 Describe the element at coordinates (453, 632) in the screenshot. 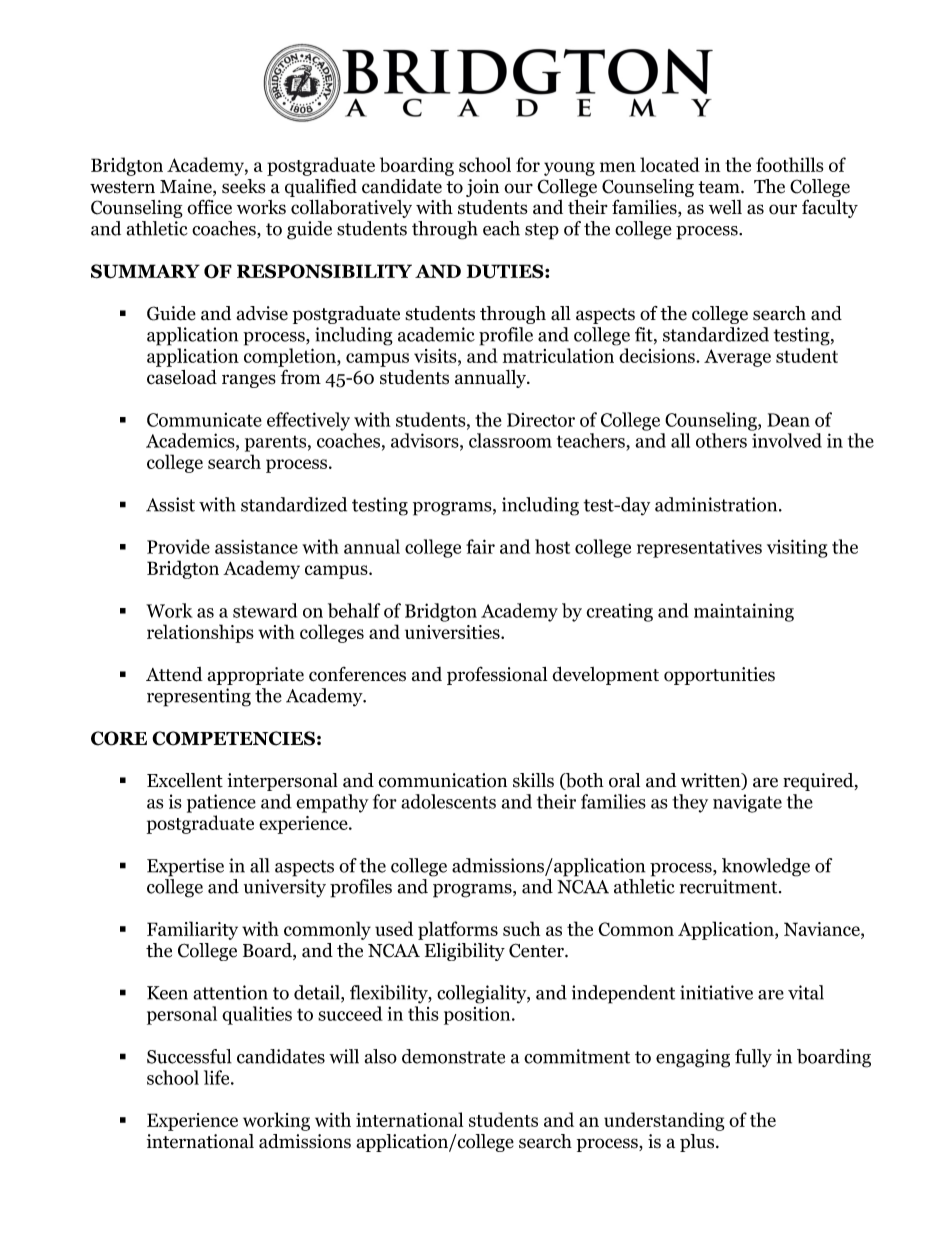

I see `universities` at that location.
